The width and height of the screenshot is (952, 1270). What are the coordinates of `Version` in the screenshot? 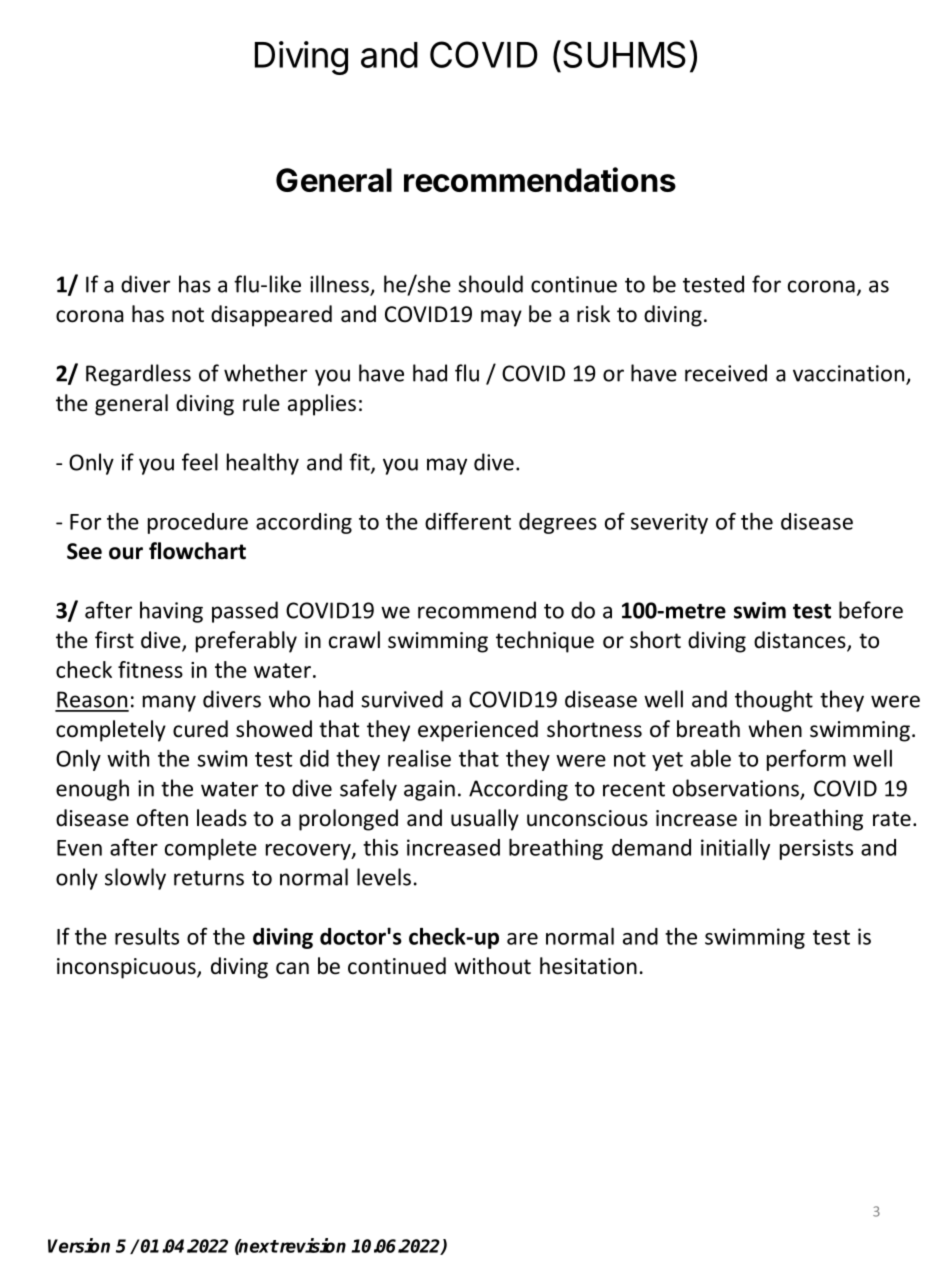 It's located at (79, 1245).
